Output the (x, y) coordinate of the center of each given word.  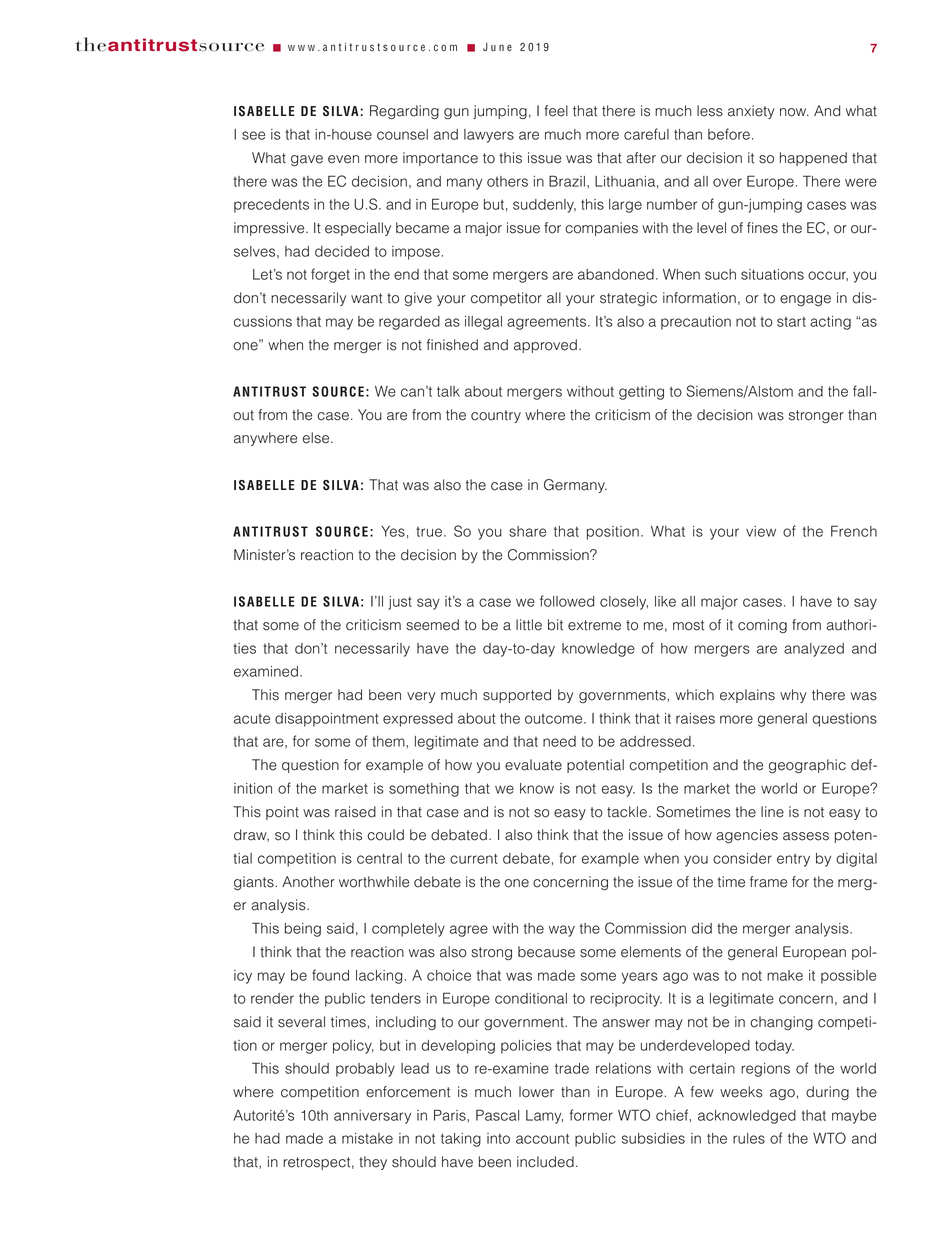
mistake (367, 1138)
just (400, 603)
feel (556, 111)
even (343, 159)
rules (749, 1138)
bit (555, 625)
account (542, 1138)
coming (762, 626)
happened (813, 159)
